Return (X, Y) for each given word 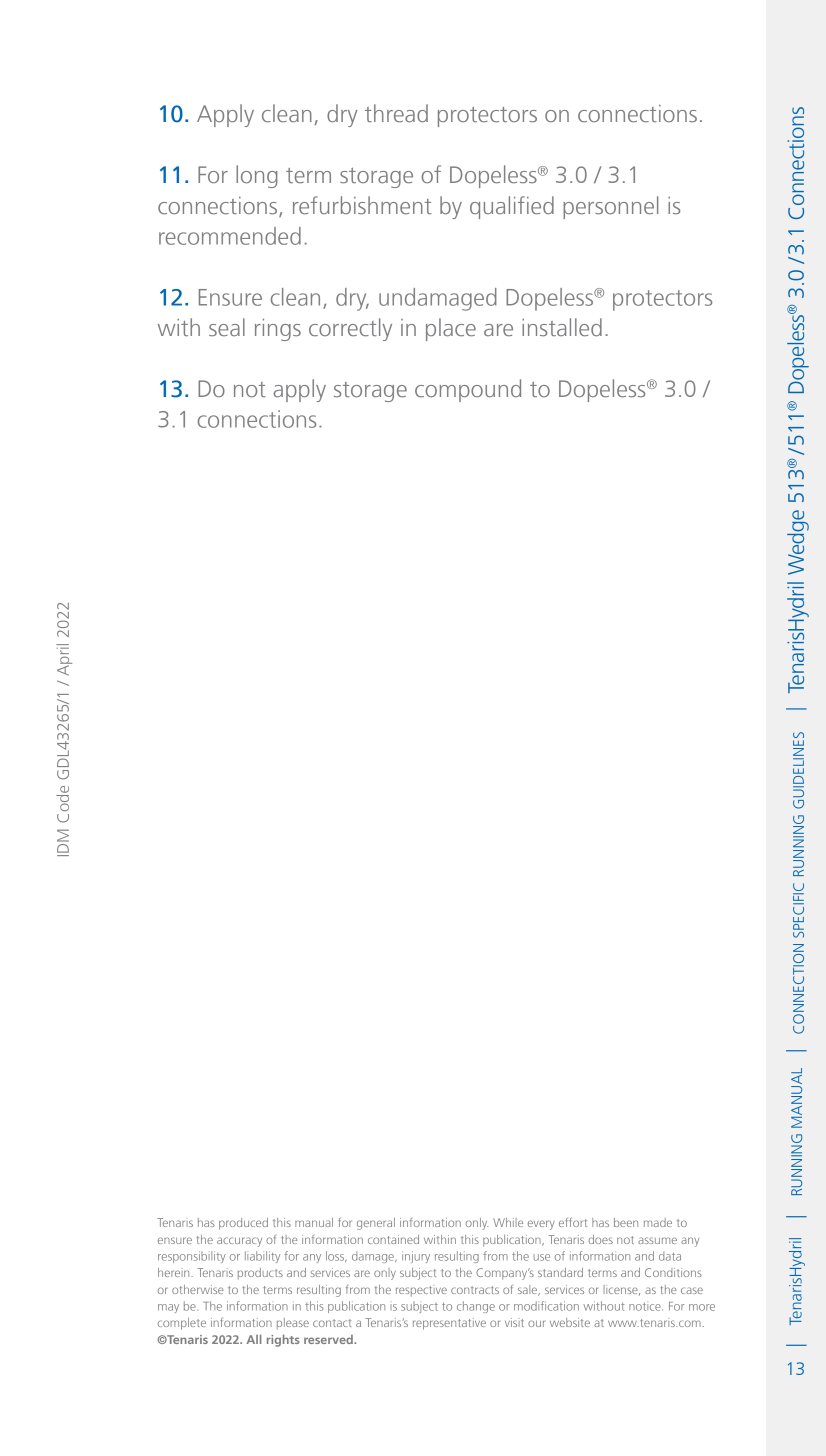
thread (396, 113)
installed (562, 327)
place (451, 329)
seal (227, 327)
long (257, 176)
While (508, 1222)
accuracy (239, 1242)
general (376, 1224)
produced (243, 1224)
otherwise (198, 1289)
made (658, 1222)
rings (278, 330)
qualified (512, 207)
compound (468, 390)
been (626, 1222)
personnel (610, 207)
